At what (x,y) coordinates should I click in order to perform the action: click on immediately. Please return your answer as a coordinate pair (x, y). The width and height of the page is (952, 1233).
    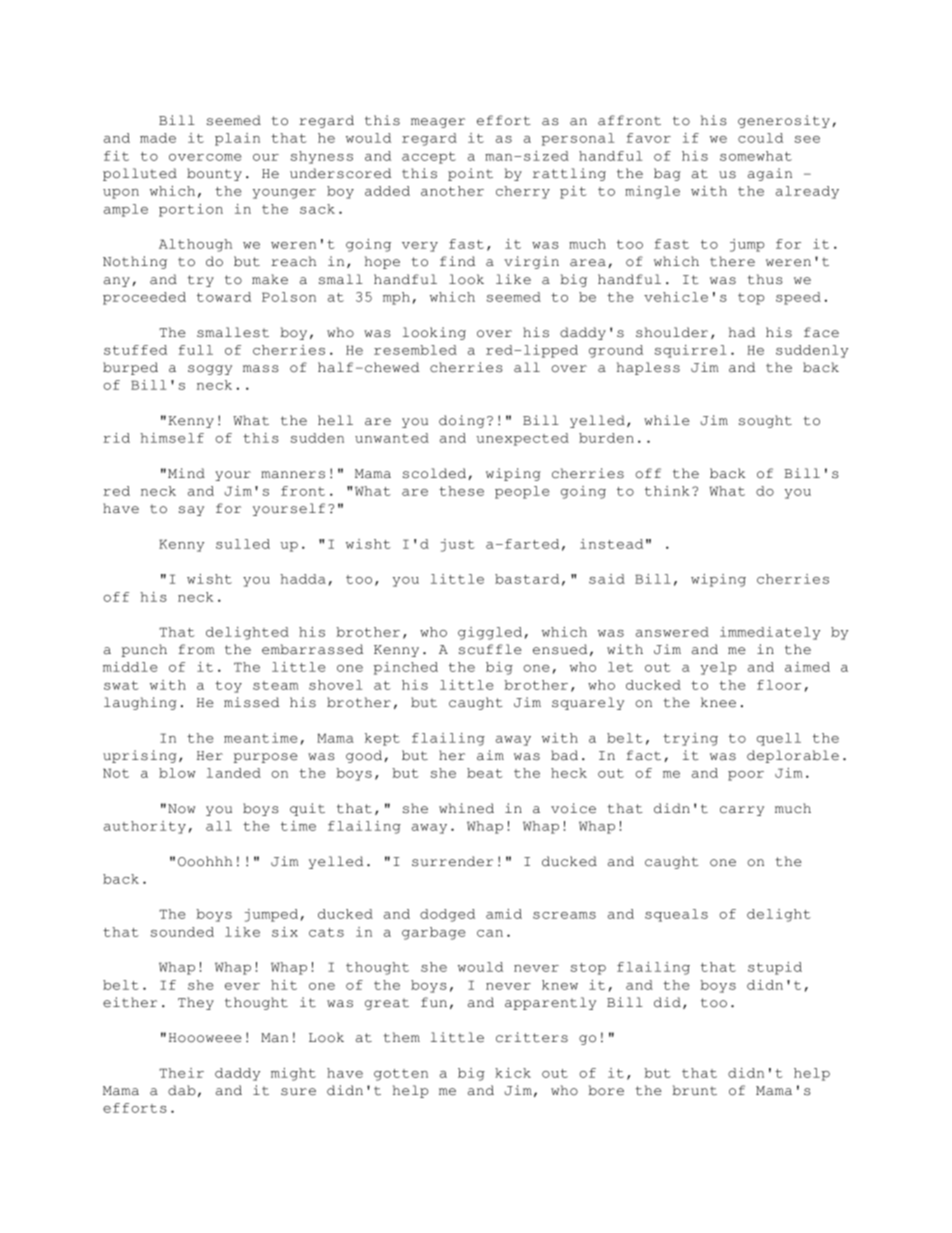
    Looking at the image, I should click on (770, 633).
